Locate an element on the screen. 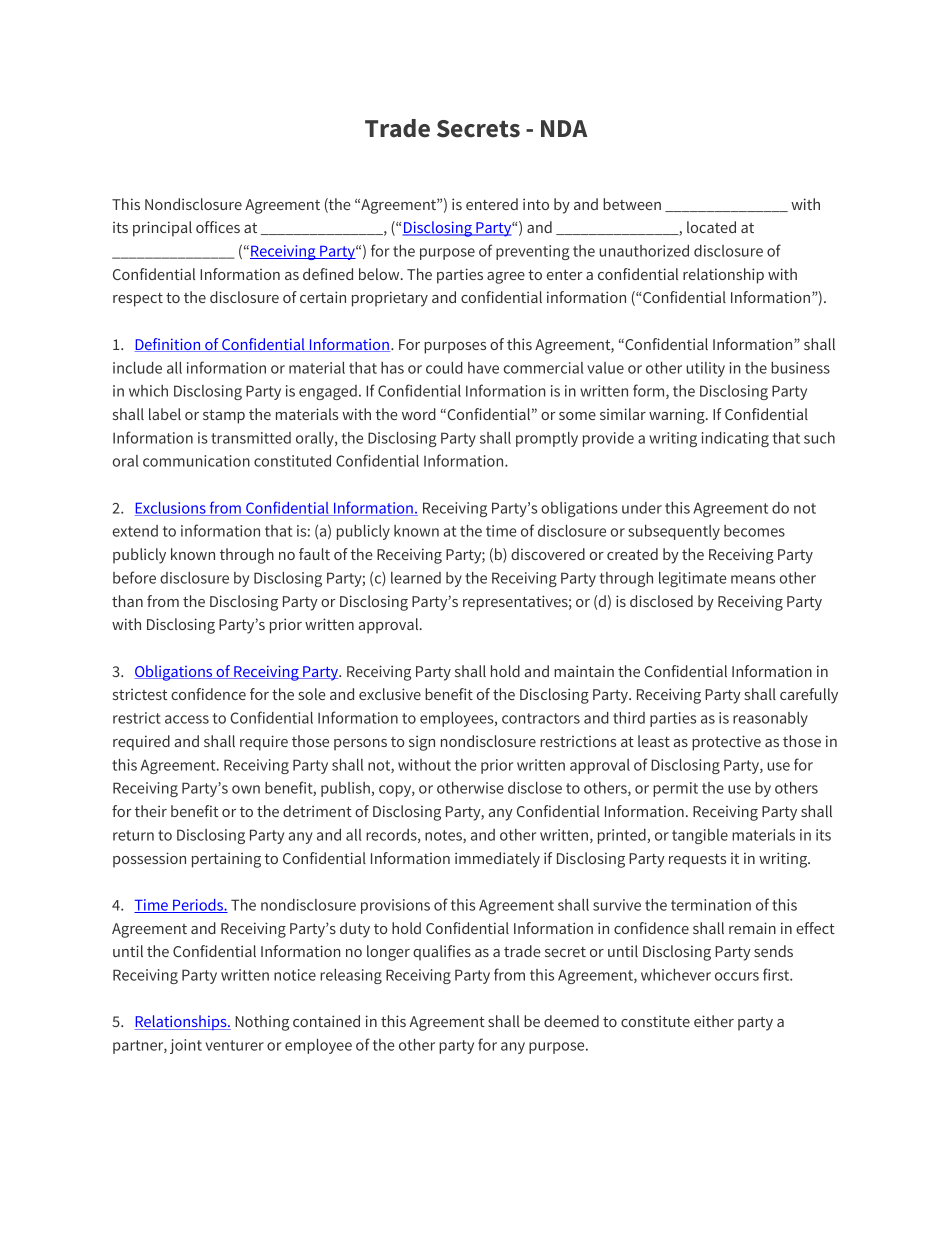  deemed is located at coordinates (571, 1021).
